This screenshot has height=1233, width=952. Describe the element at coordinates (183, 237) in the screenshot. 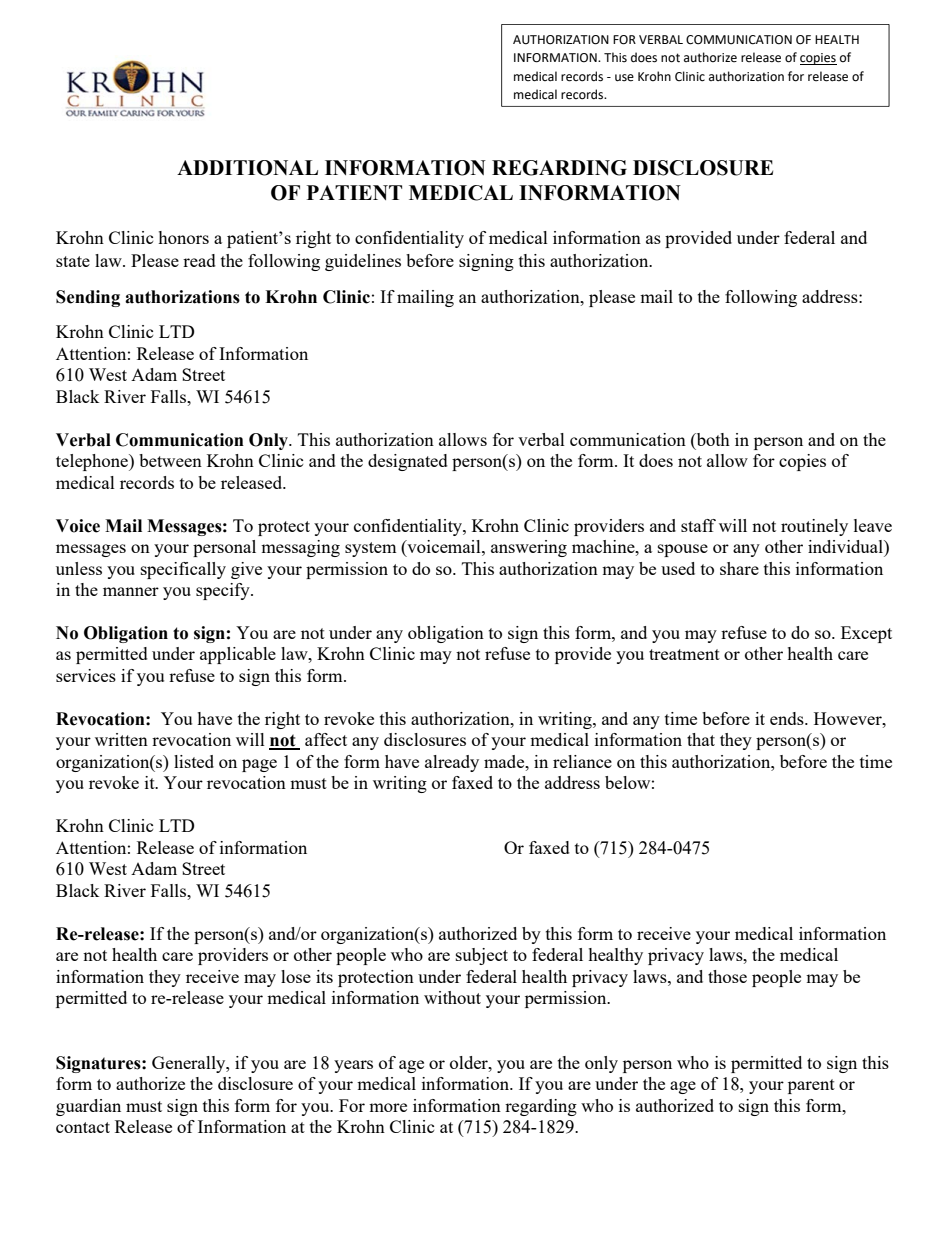

I see `honors` at that location.
